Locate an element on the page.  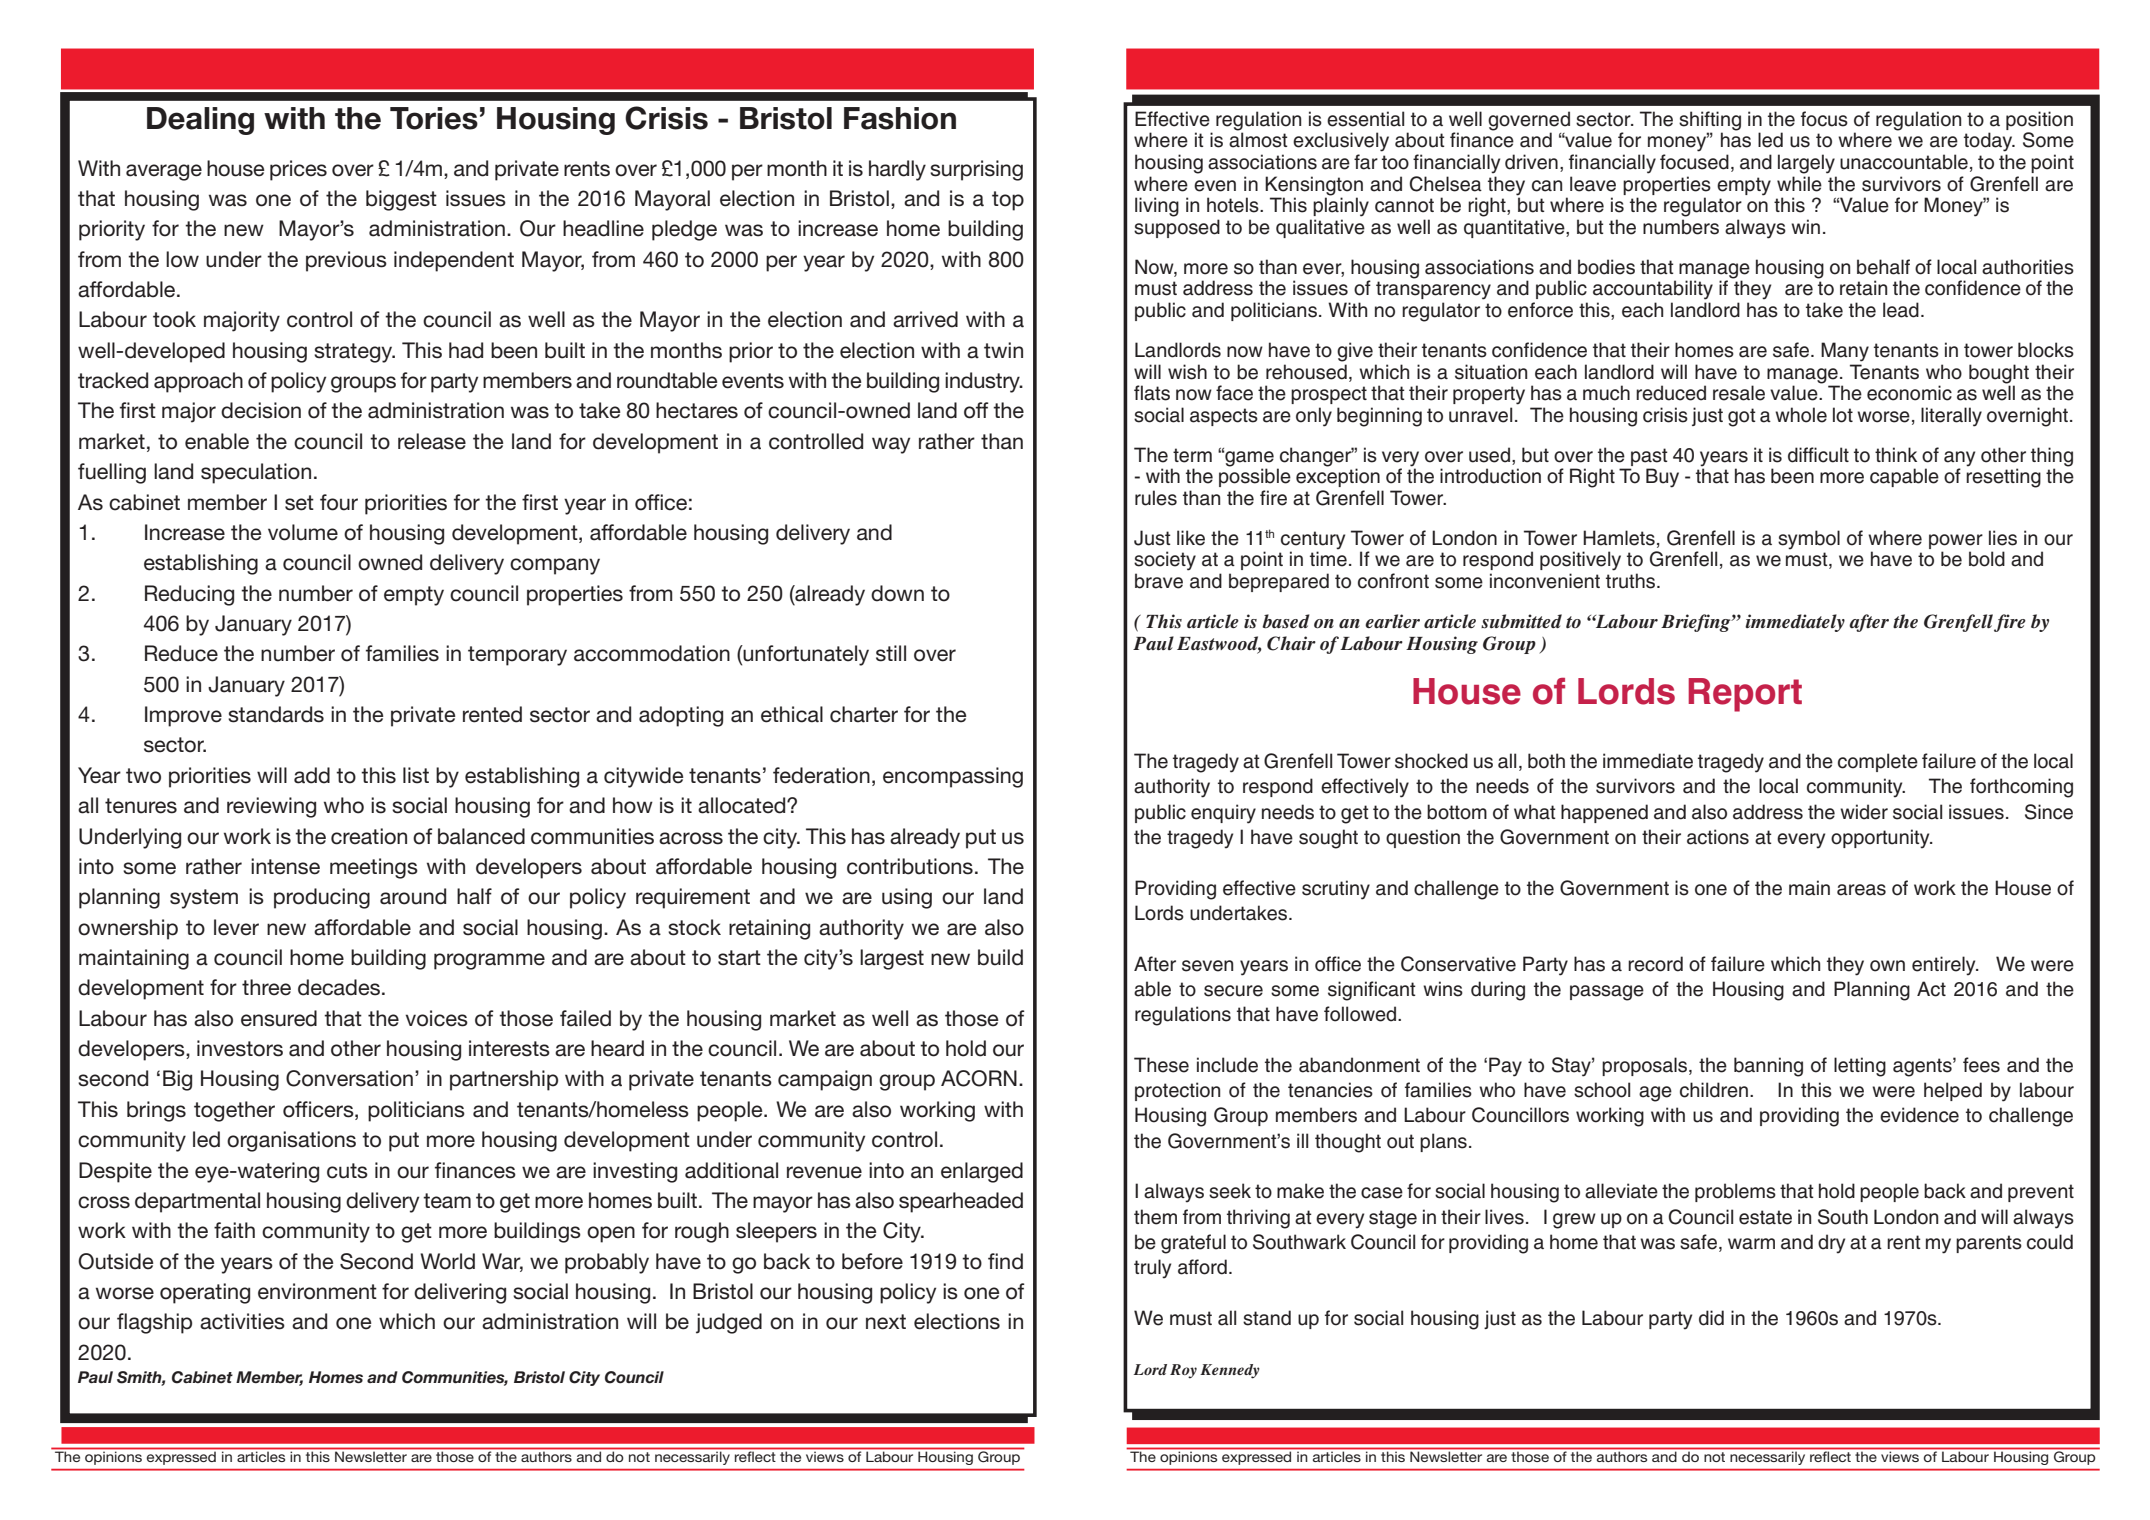
Roy is located at coordinates (1183, 1371).
